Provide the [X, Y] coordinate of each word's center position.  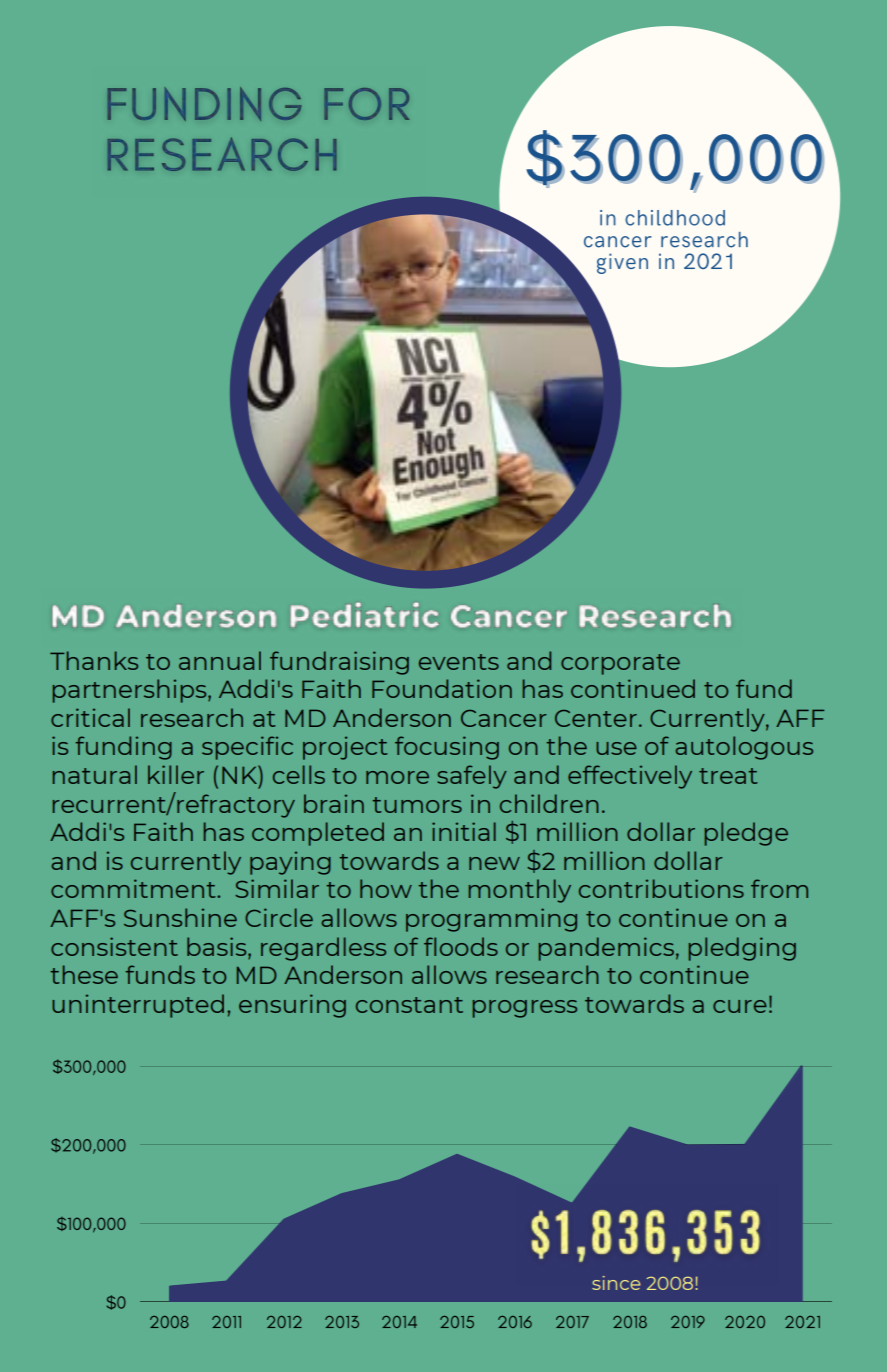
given [622, 263]
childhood [675, 218]
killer [176, 774]
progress [525, 1009]
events [459, 662]
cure [740, 1006]
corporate [620, 664]
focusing [447, 748]
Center [596, 718]
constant [409, 1005]
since [616, 1283]
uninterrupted [138, 1006]
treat [728, 776]
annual [220, 660]
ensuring [292, 1006]
